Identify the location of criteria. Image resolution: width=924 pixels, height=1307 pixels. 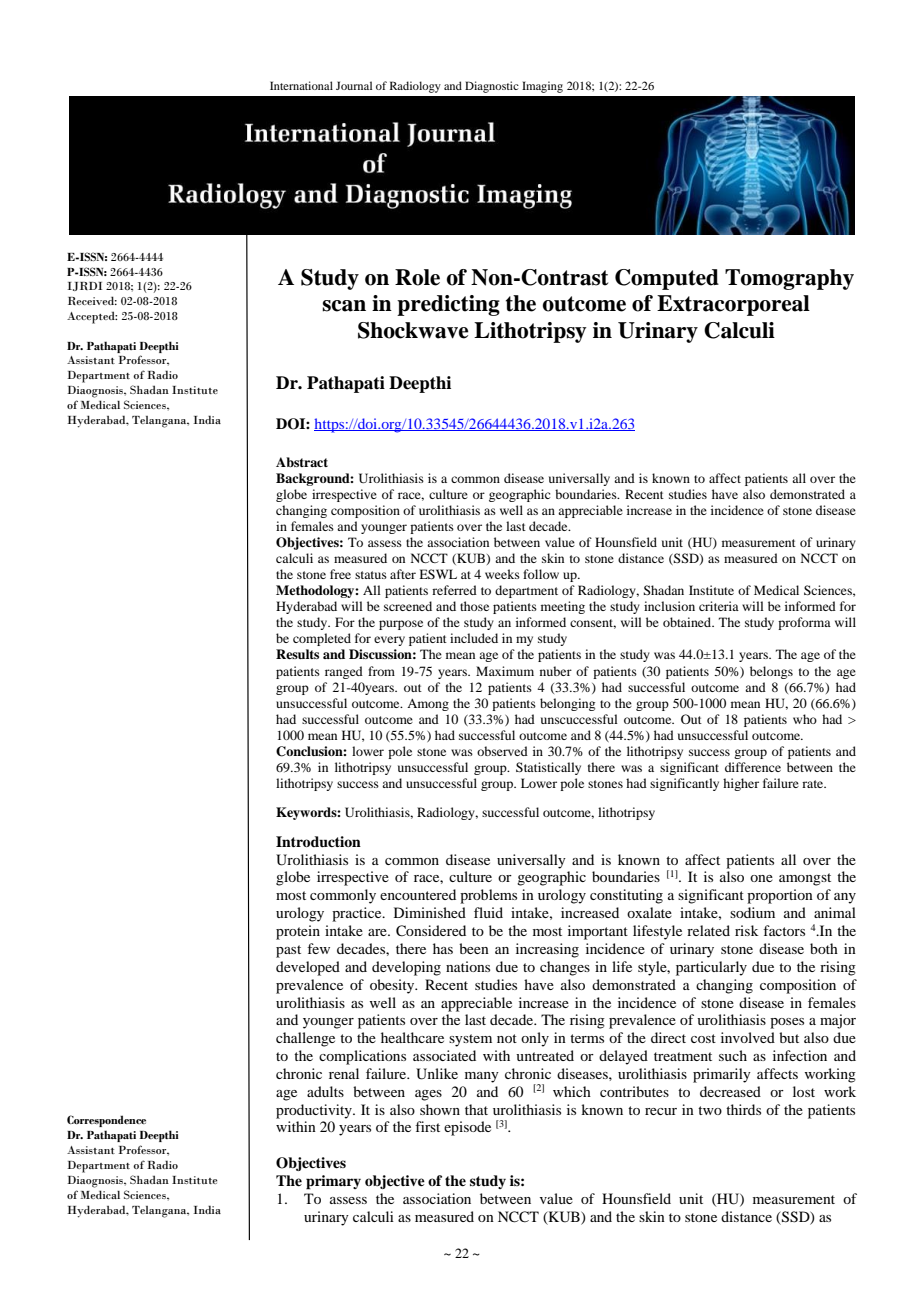
(719, 606).
